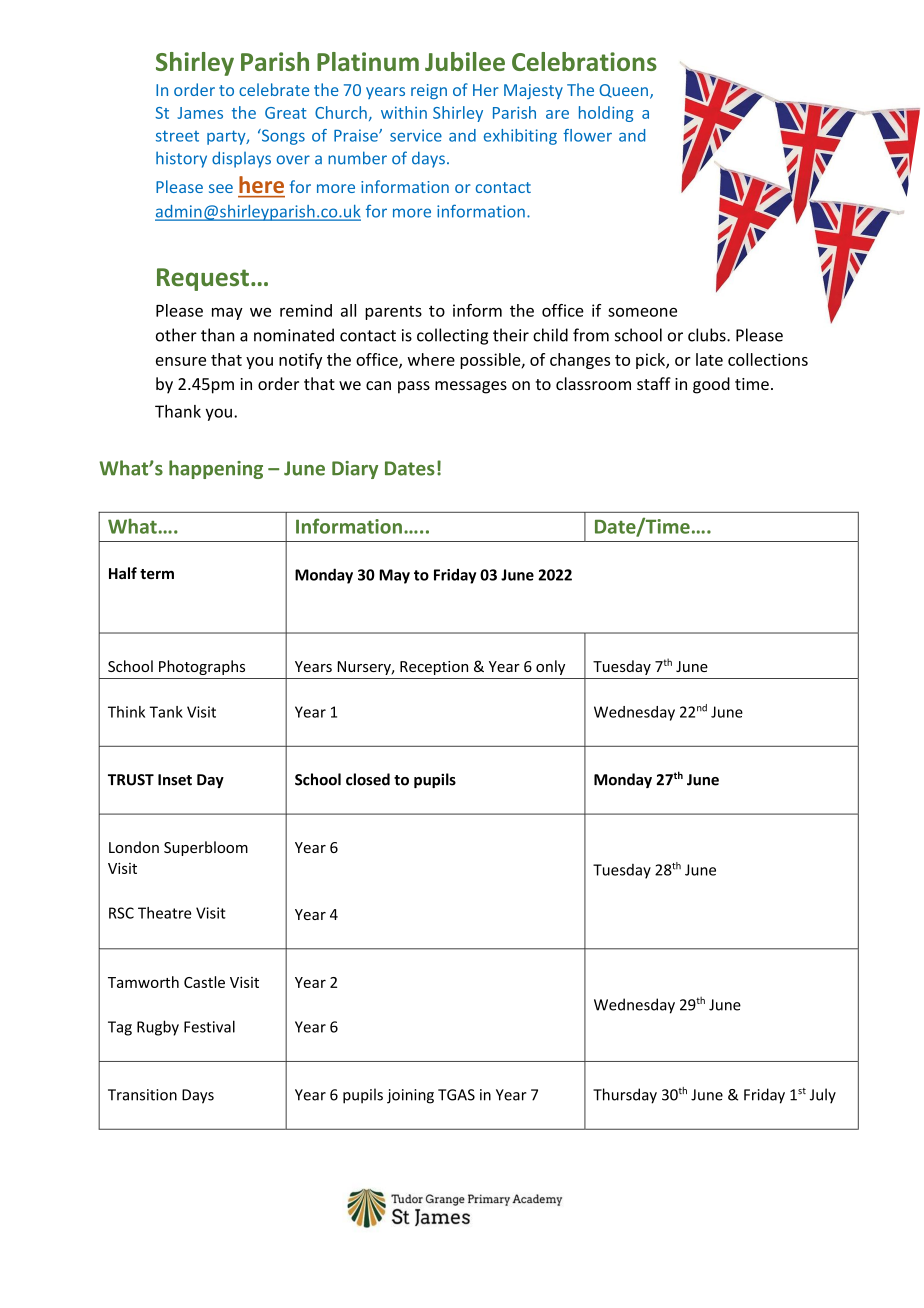 The image size is (924, 1308). What do you see at coordinates (434, 668) in the screenshot?
I see `Reception` at bounding box center [434, 668].
